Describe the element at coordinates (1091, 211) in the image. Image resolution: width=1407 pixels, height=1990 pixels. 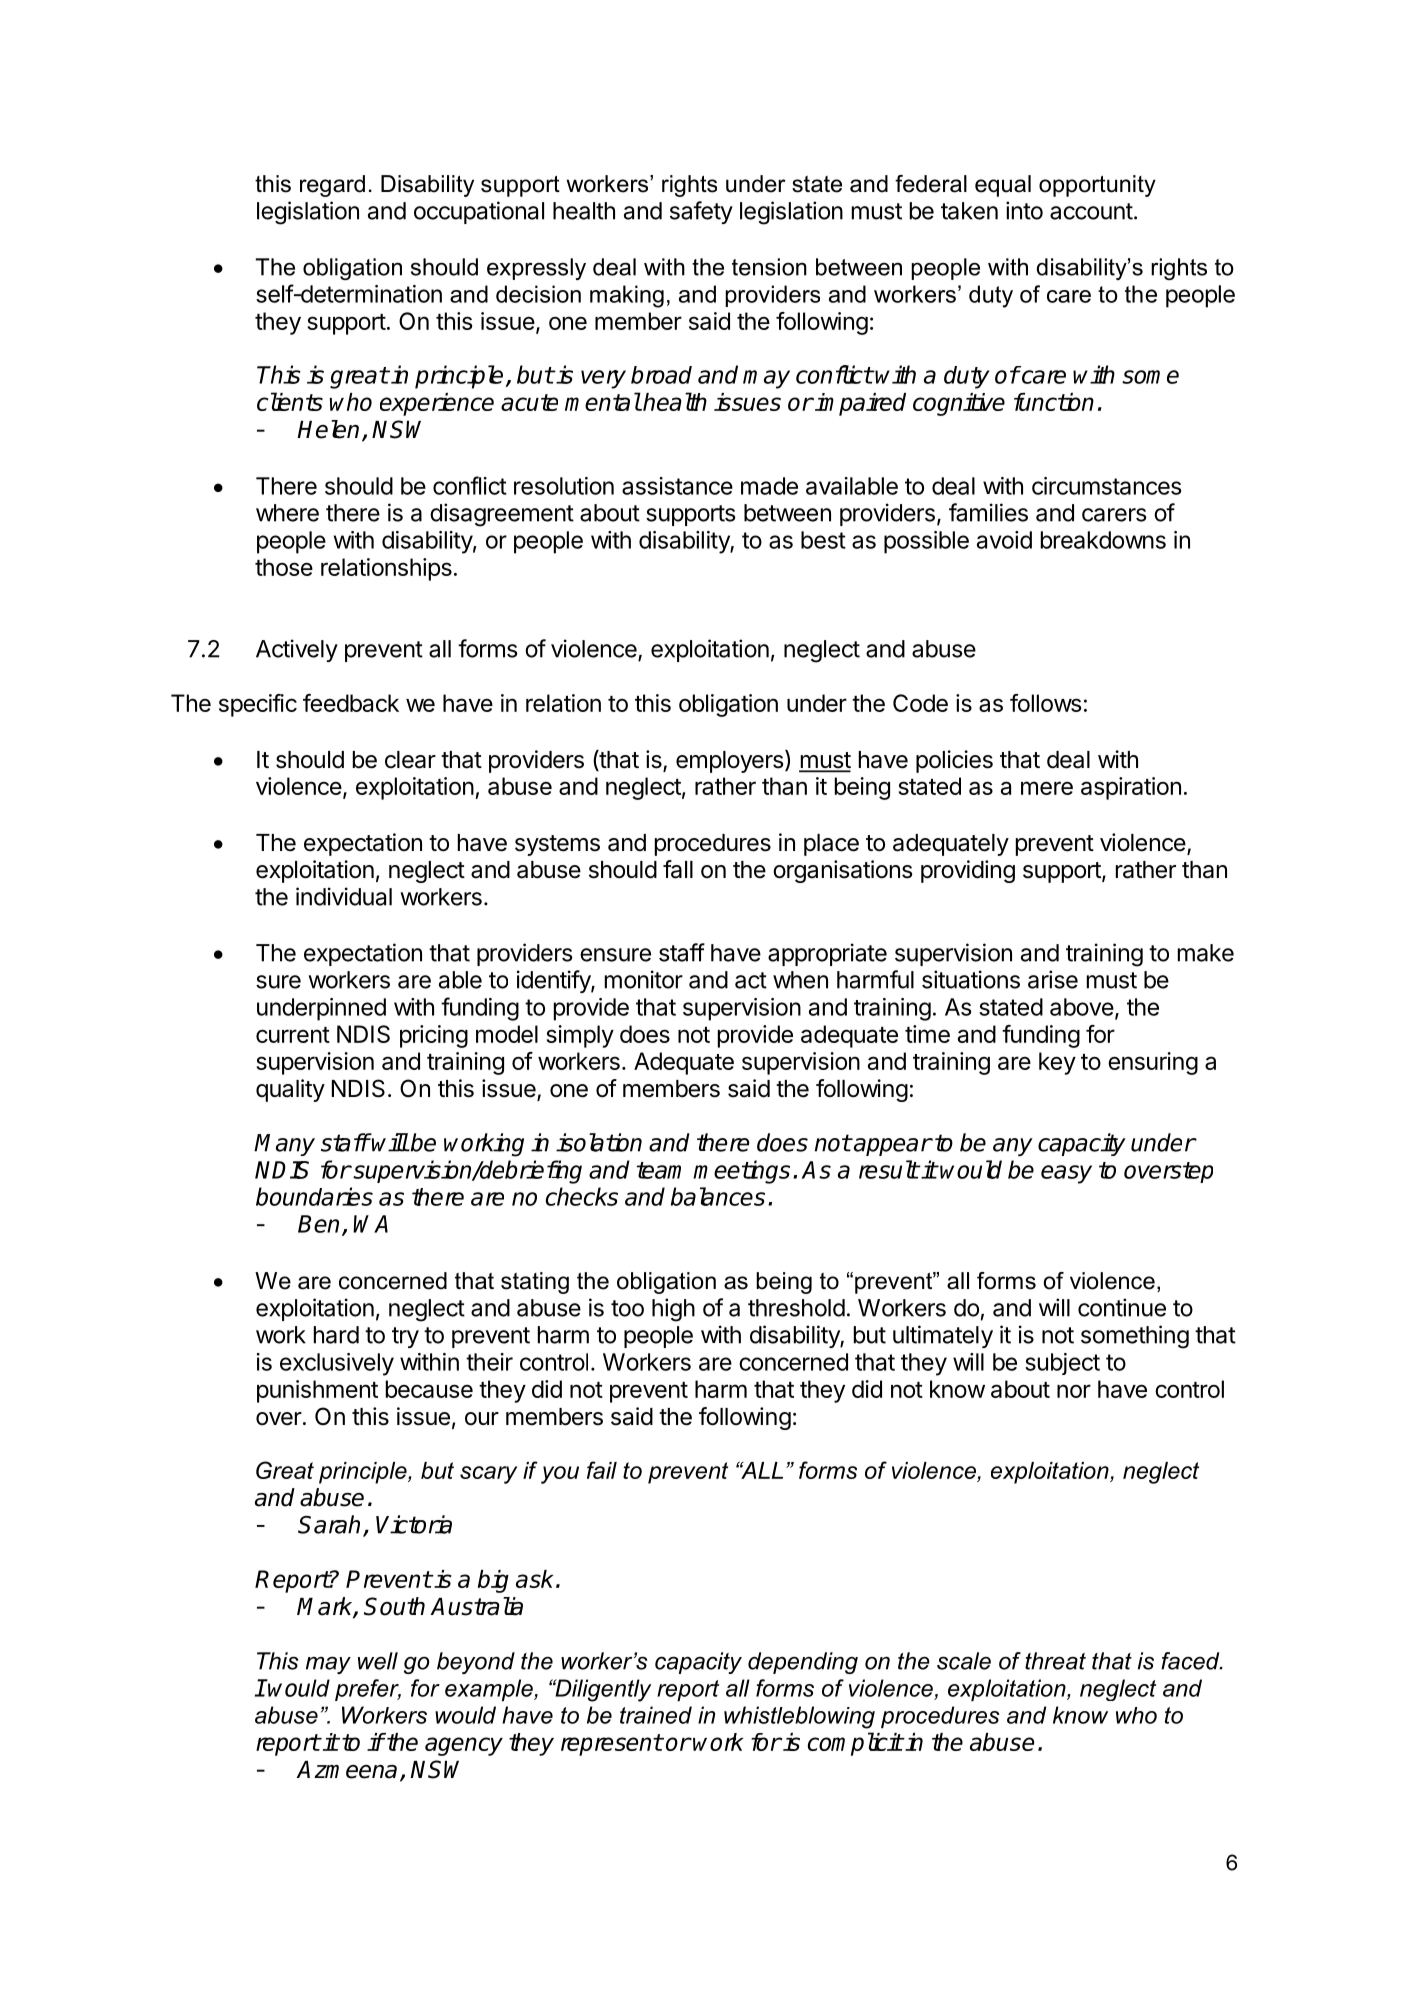
I see `account` at that location.
